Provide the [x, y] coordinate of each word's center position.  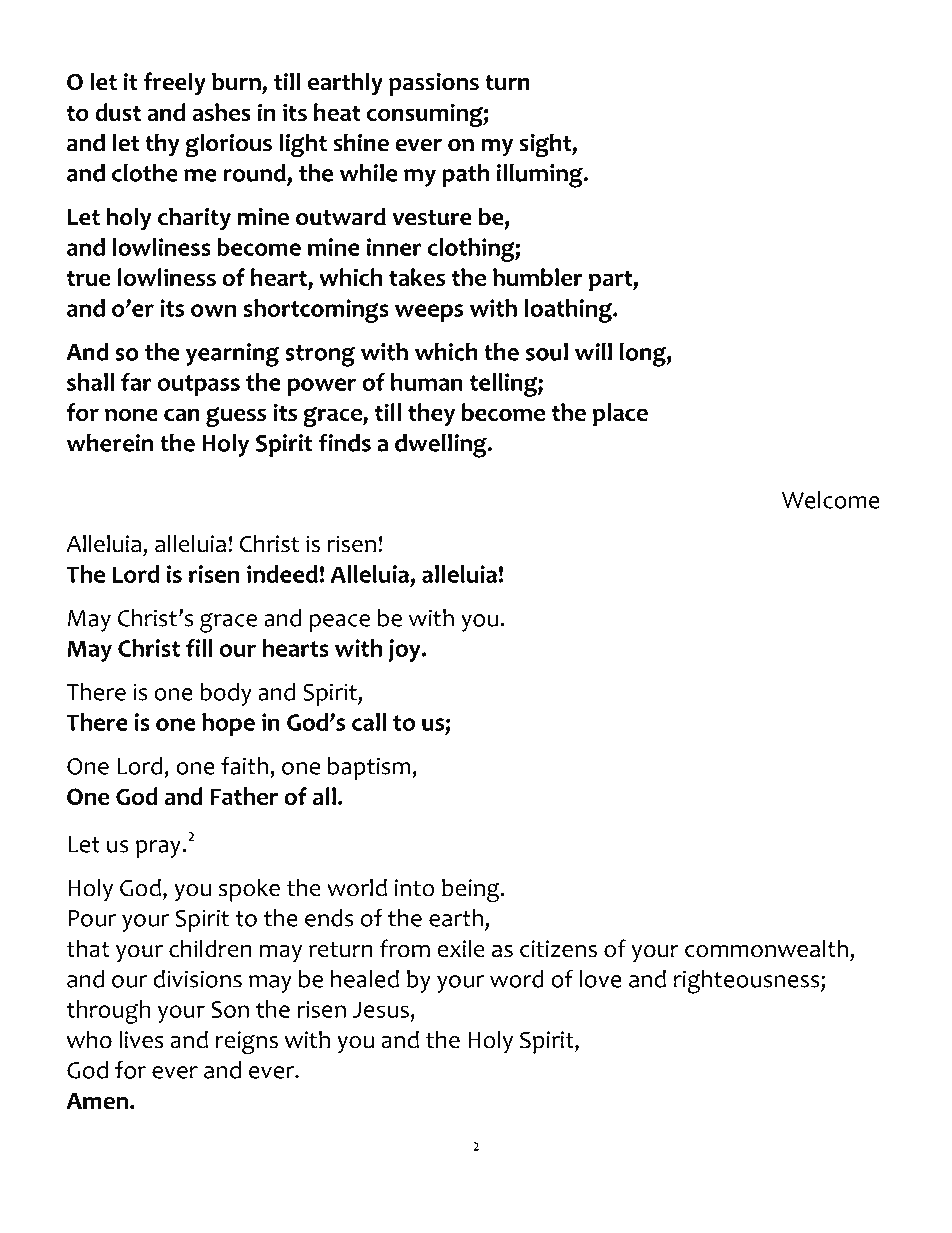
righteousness [748, 982]
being [472, 890]
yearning [232, 355]
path [465, 175]
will [593, 352]
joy [406, 650]
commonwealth [766, 948]
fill [199, 648]
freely [175, 84]
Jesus [381, 1009]
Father [244, 796]
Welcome [831, 500]
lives [141, 1039]
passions [434, 84]
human [427, 382]
